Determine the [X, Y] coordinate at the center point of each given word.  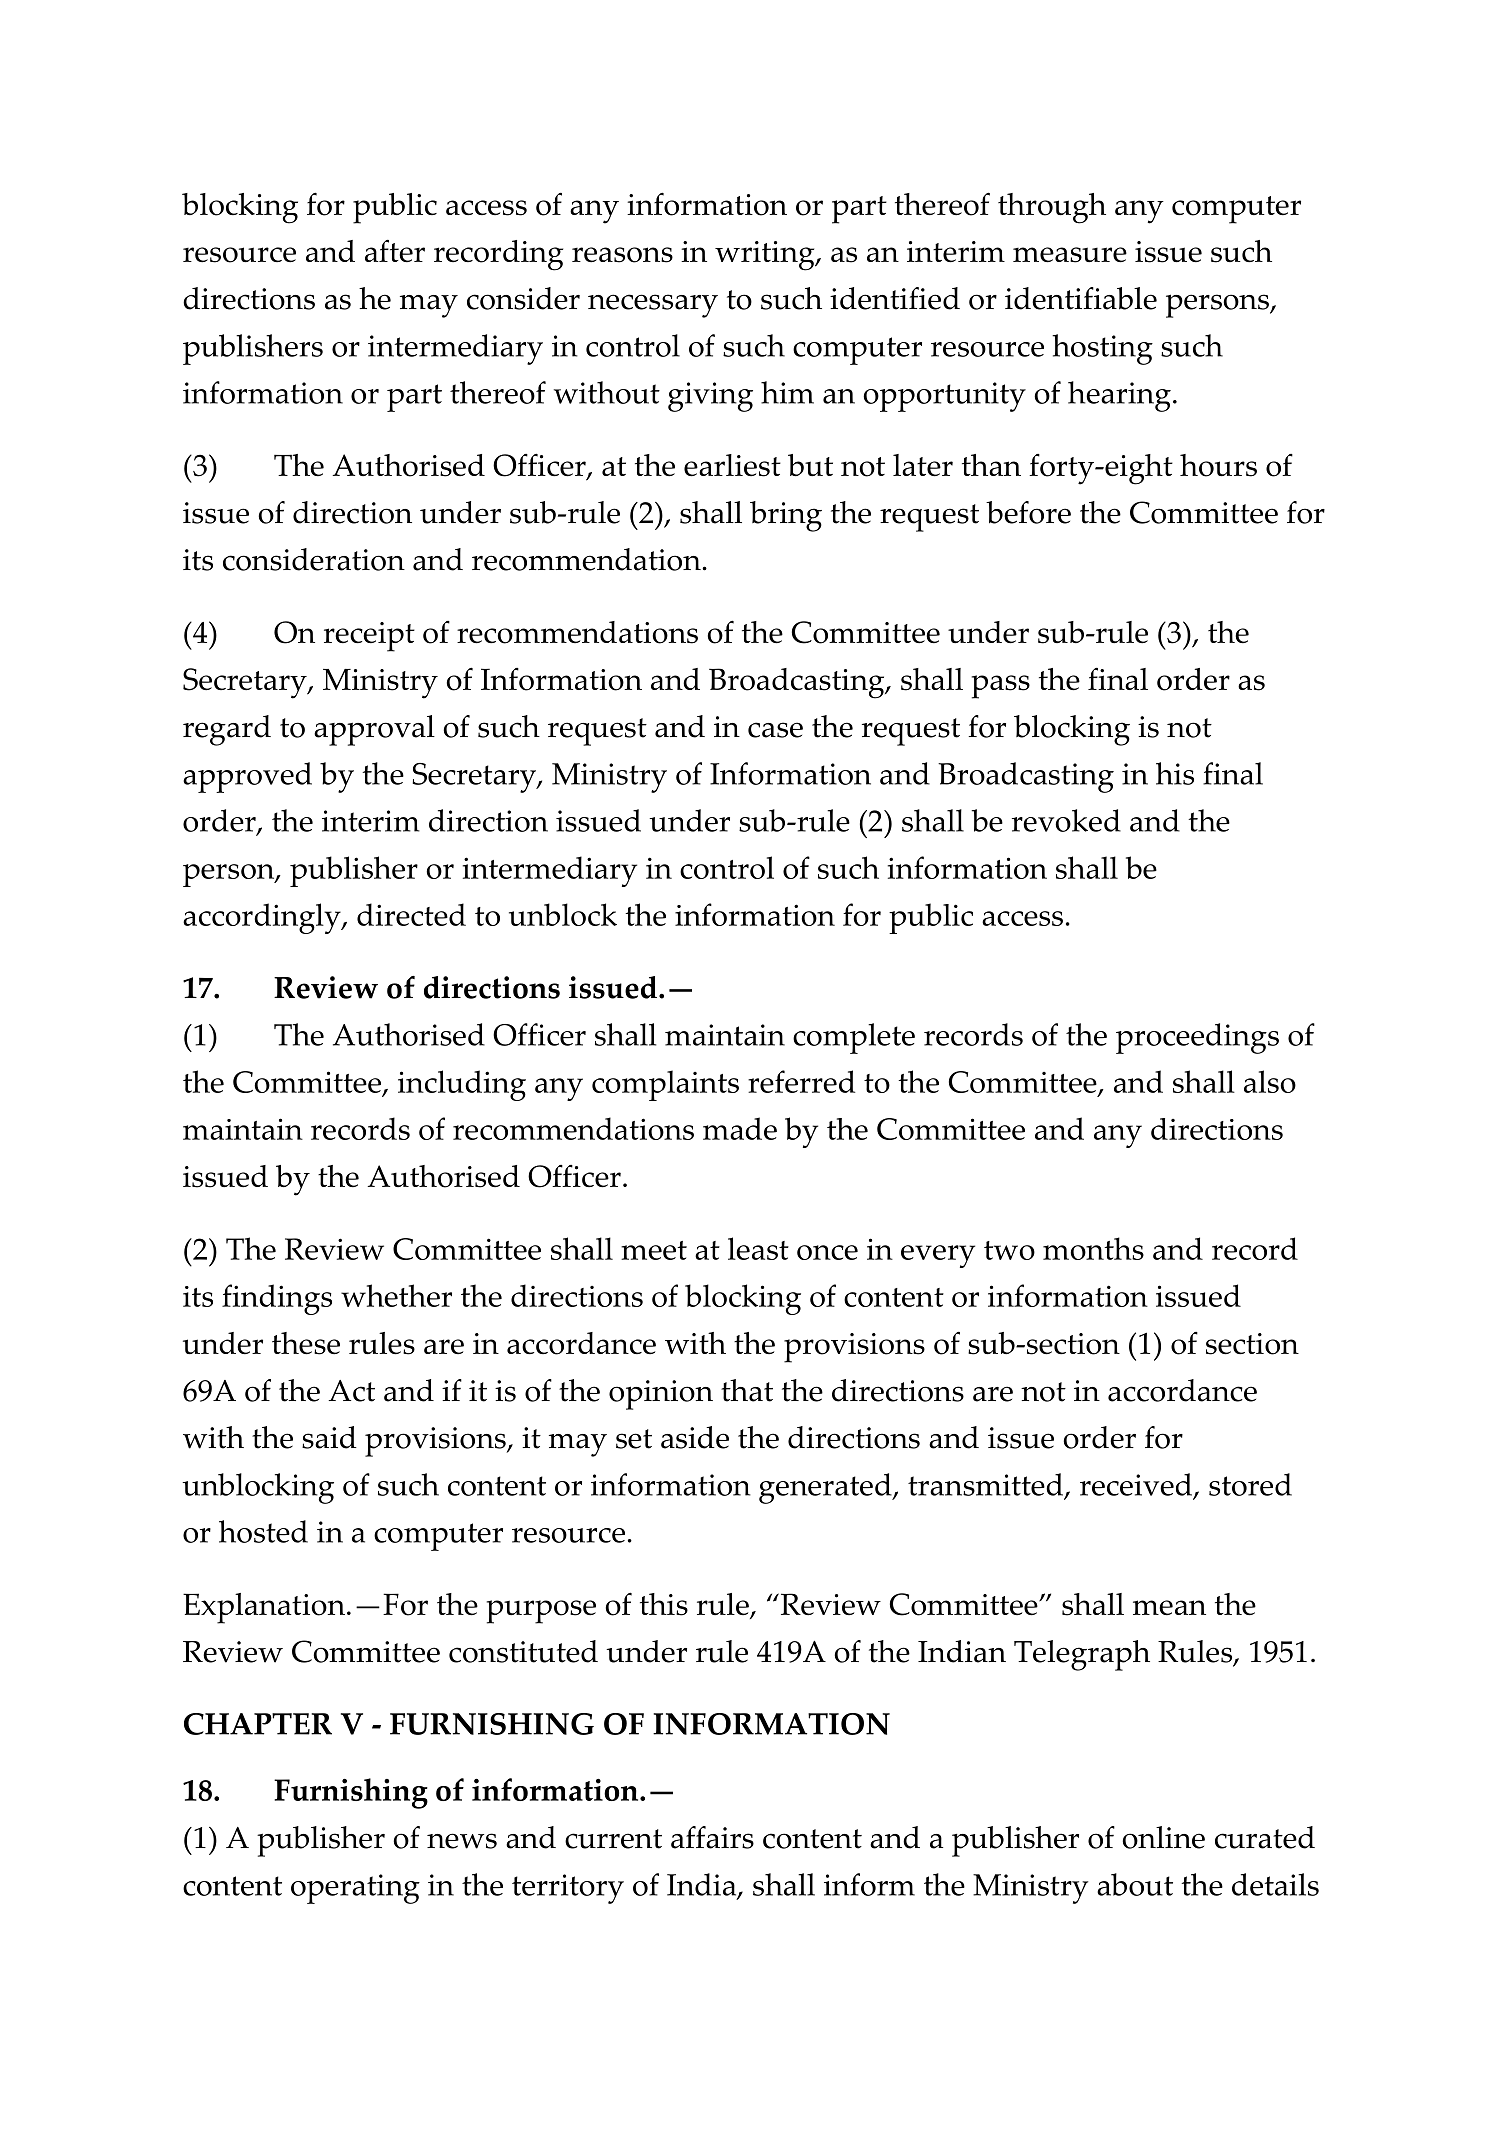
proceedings [1197, 1038]
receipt [369, 637]
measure [1070, 255]
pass [1001, 687]
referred [801, 1081]
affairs [712, 1837]
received [1137, 1485]
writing [766, 256]
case [775, 730]
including [462, 1085]
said [329, 1437]
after [395, 251]
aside [695, 1437]
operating [355, 1889]
